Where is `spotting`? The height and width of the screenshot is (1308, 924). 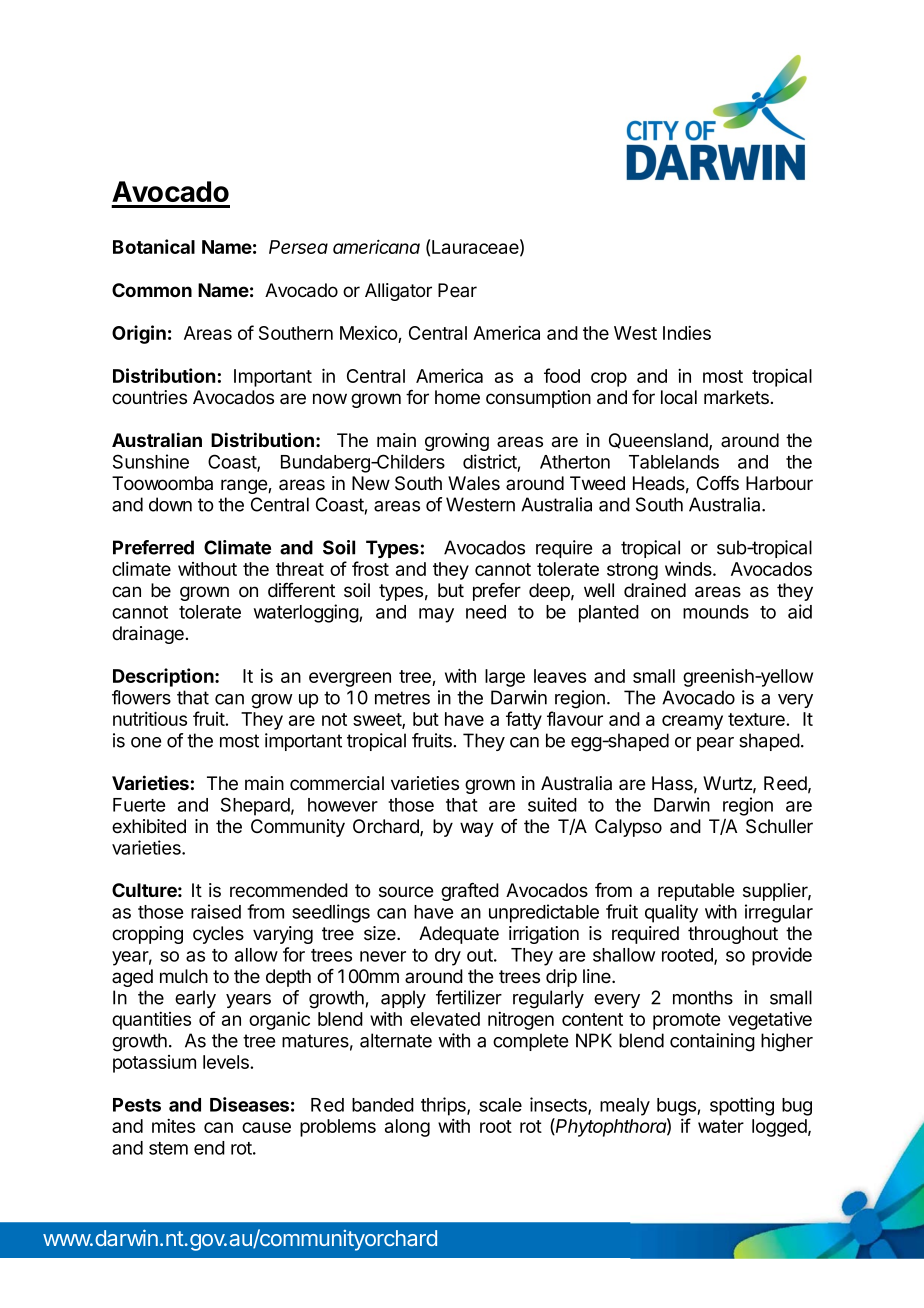
spotting is located at coordinates (742, 1106).
